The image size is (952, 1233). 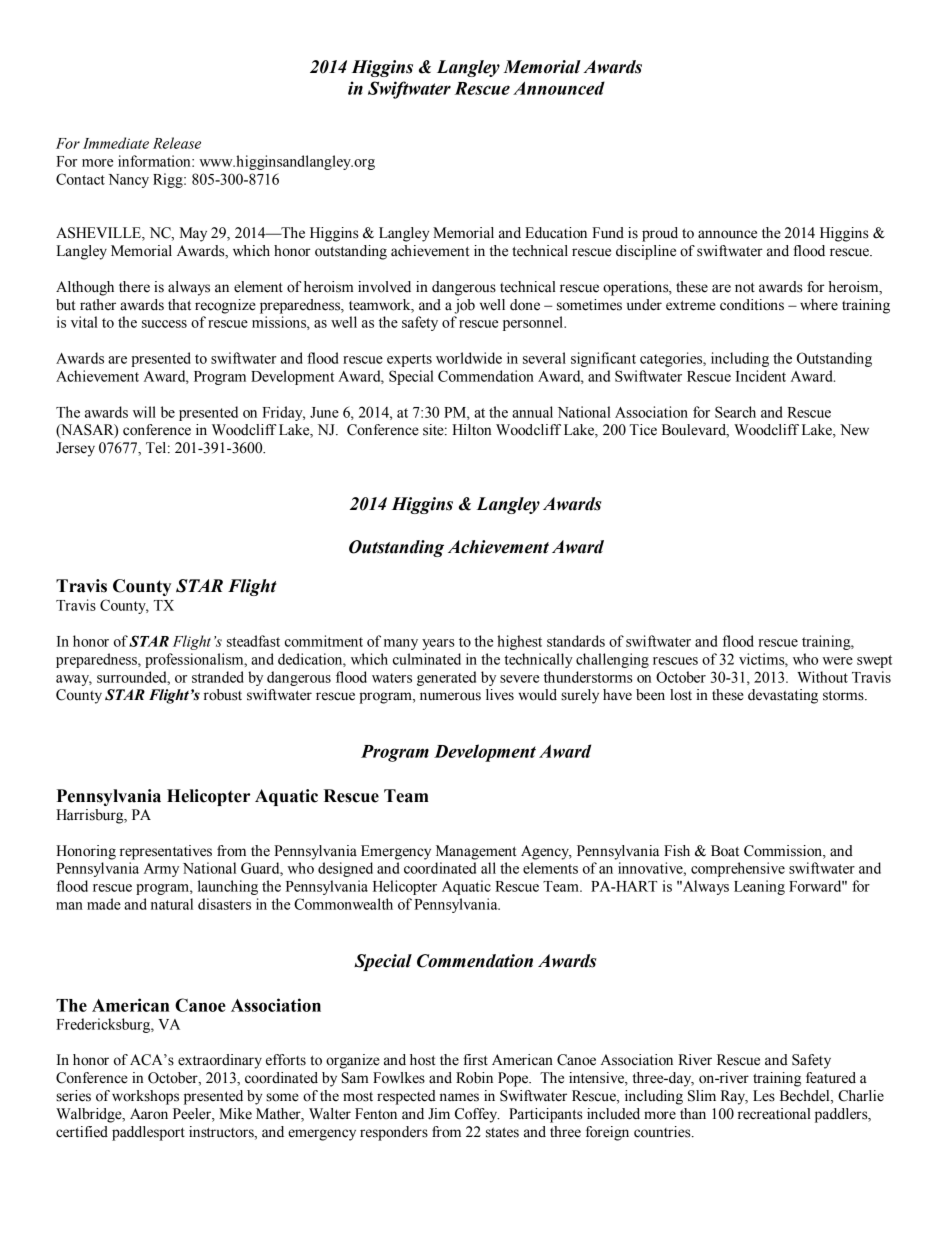 What do you see at coordinates (556, 233) in the screenshot?
I see `Education` at bounding box center [556, 233].
